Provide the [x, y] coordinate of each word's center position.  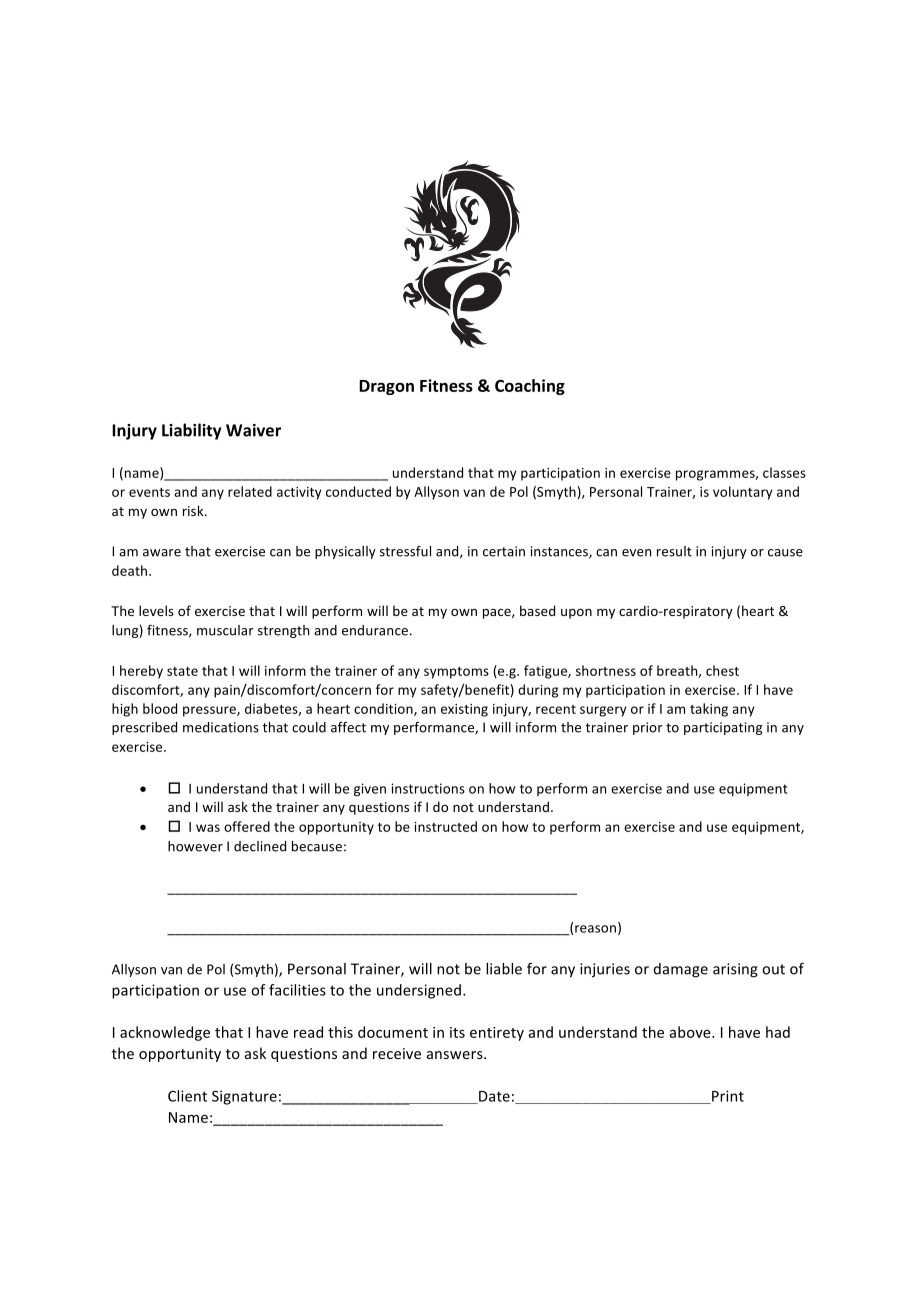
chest [722, 670]
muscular [225, 630]
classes [784, 472]
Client [187, 1096]
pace [498, 613]
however [195, 846]
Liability [192, 431]
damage [680, 970]
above [691, 1032]
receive [397, 1053]
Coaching [530, 387]
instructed [445, 826]
